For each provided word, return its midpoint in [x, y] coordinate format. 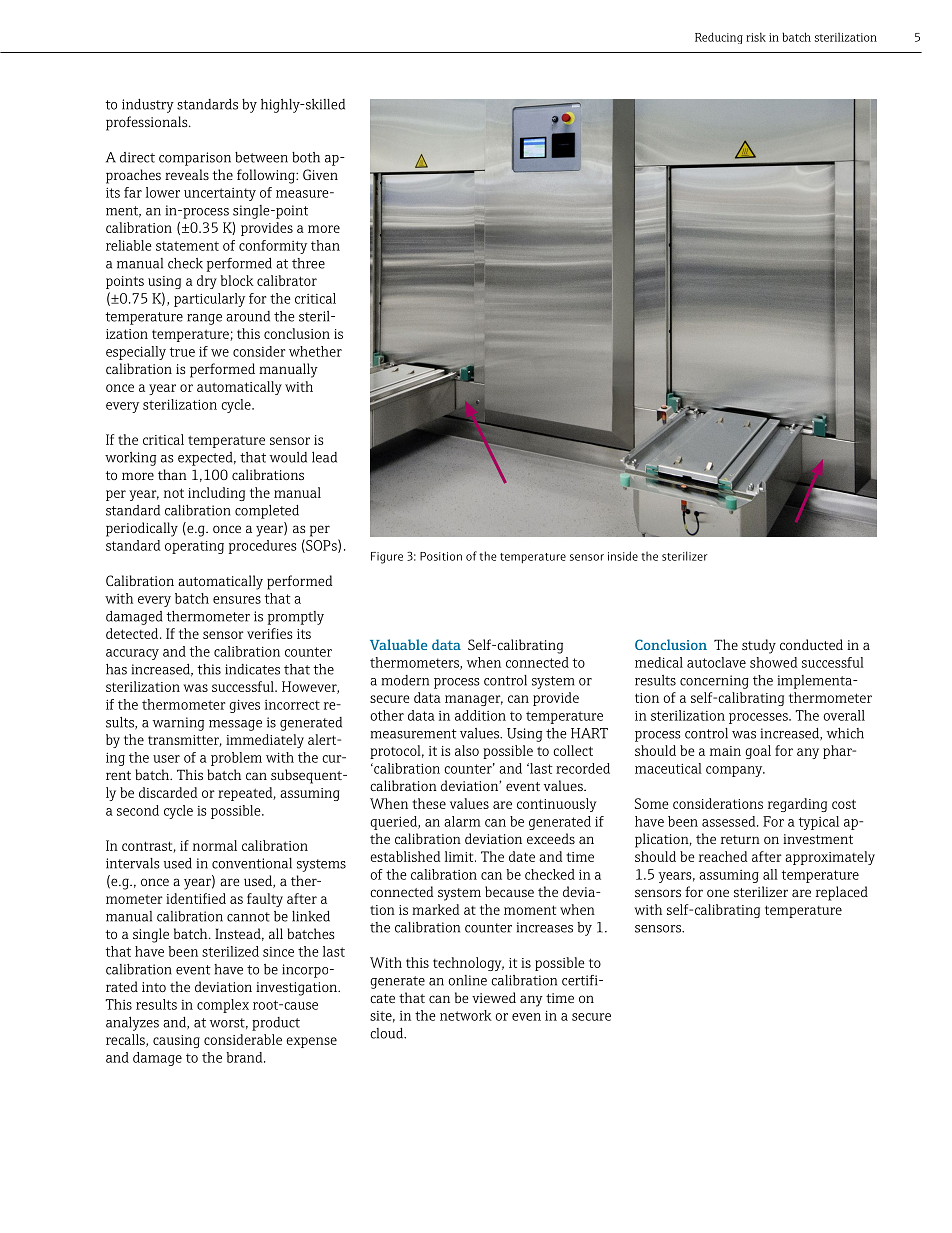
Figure [387, 558]
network [466, 1015]
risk [756, 37]
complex [223, 1006]
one [718, 893]
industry [148, 106]
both [306, 157]
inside [623, 556]
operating [194, 547]
